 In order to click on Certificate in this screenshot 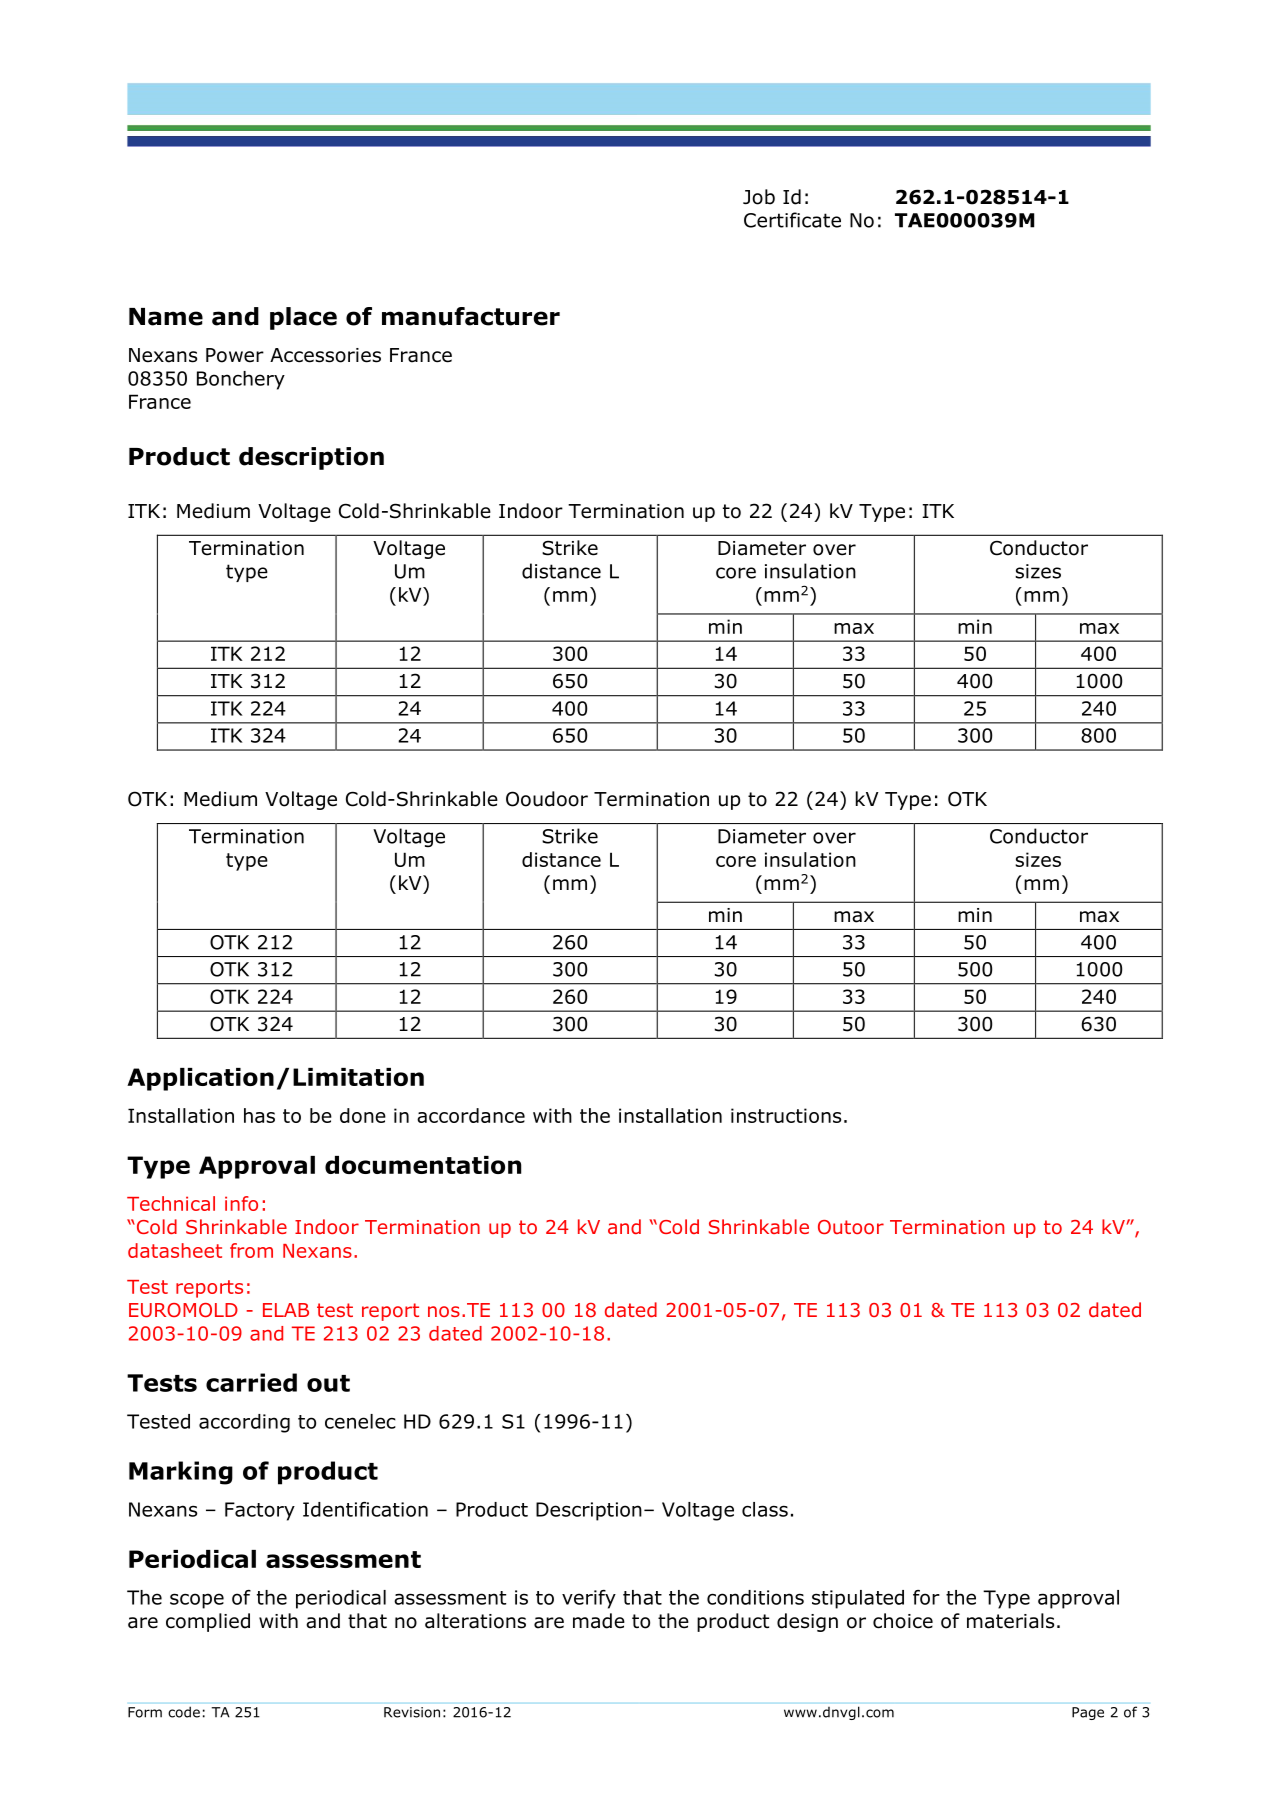, I will do `click(792, 220)`.
